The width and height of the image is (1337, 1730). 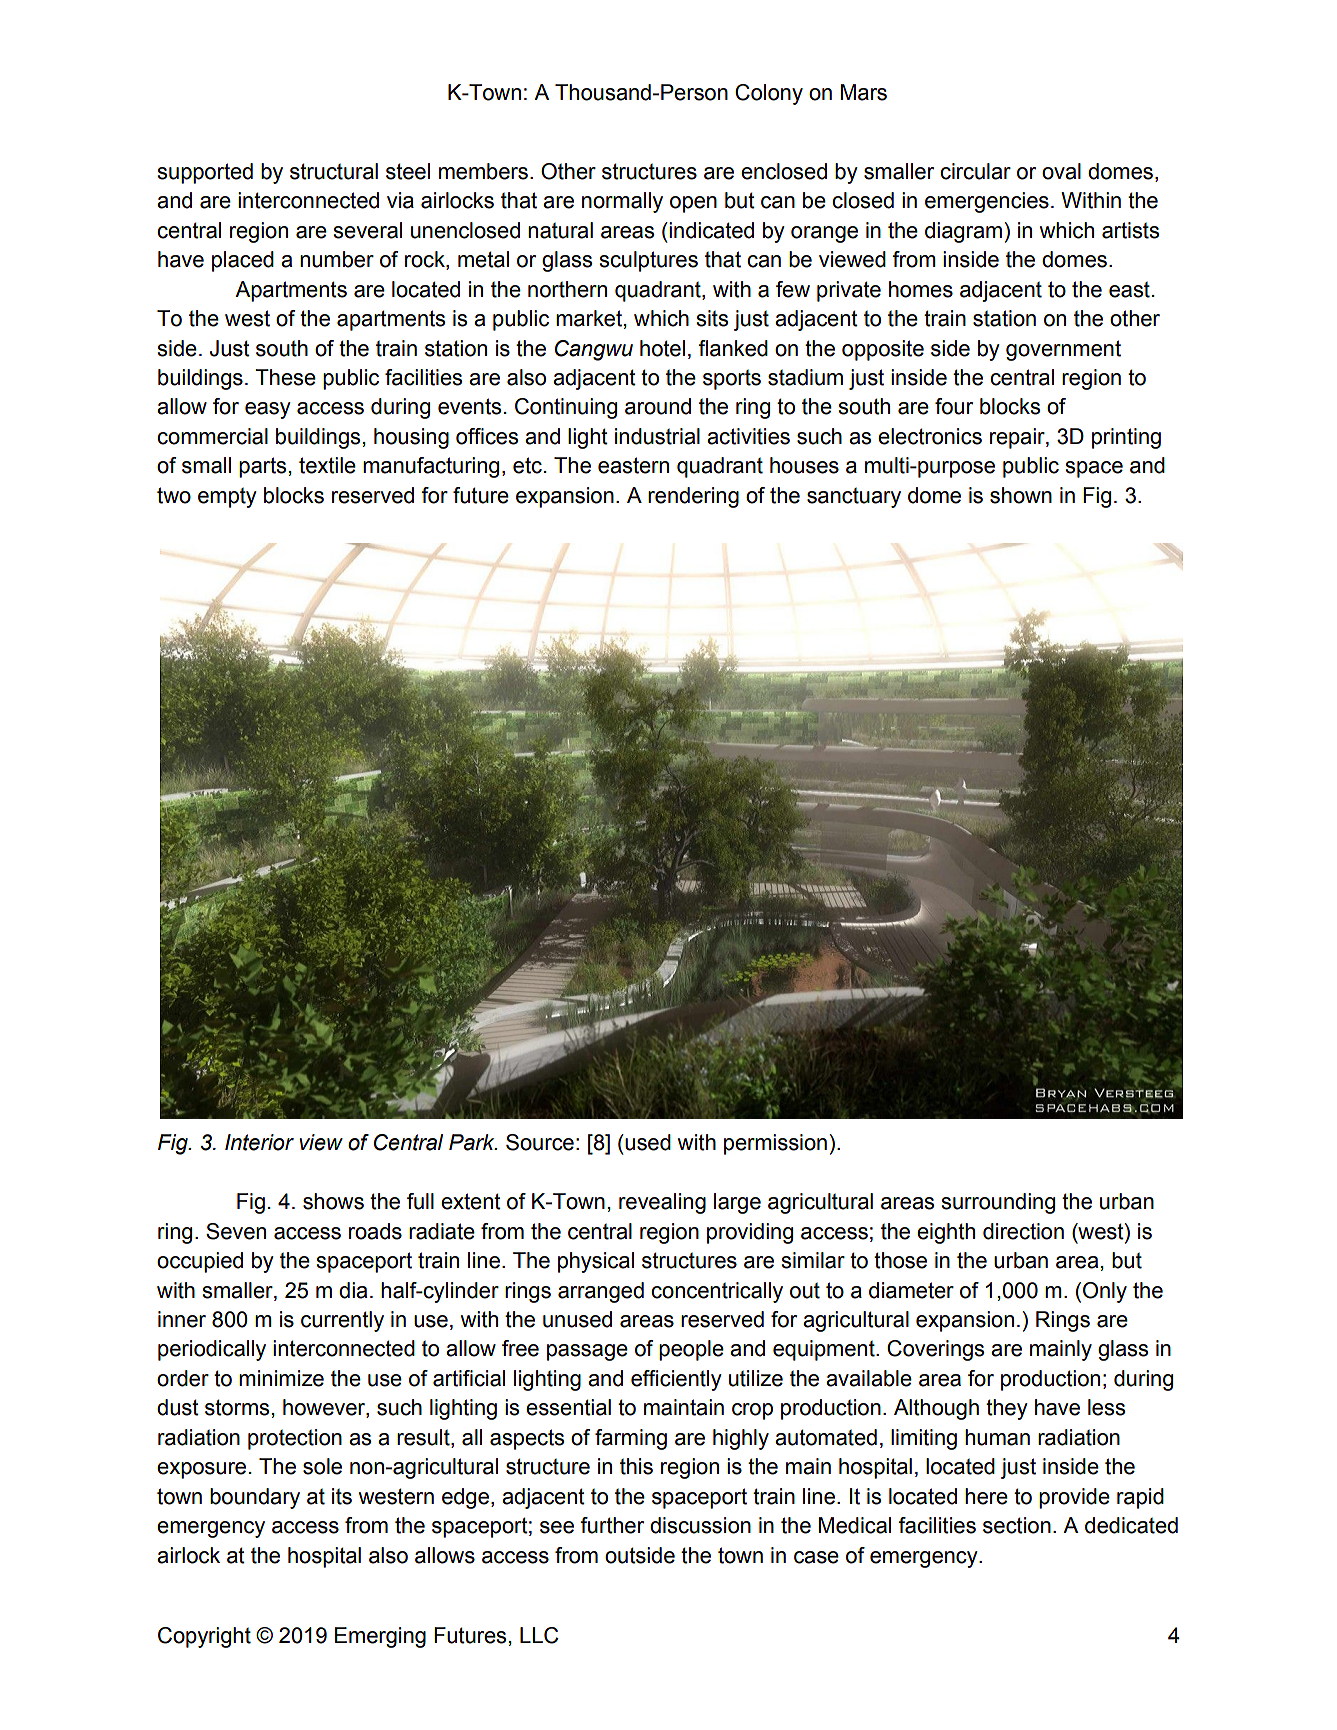 What do you see at coordinates (1061, 171) in the image?
I see `oval` at bounding box center [1061, 171].
